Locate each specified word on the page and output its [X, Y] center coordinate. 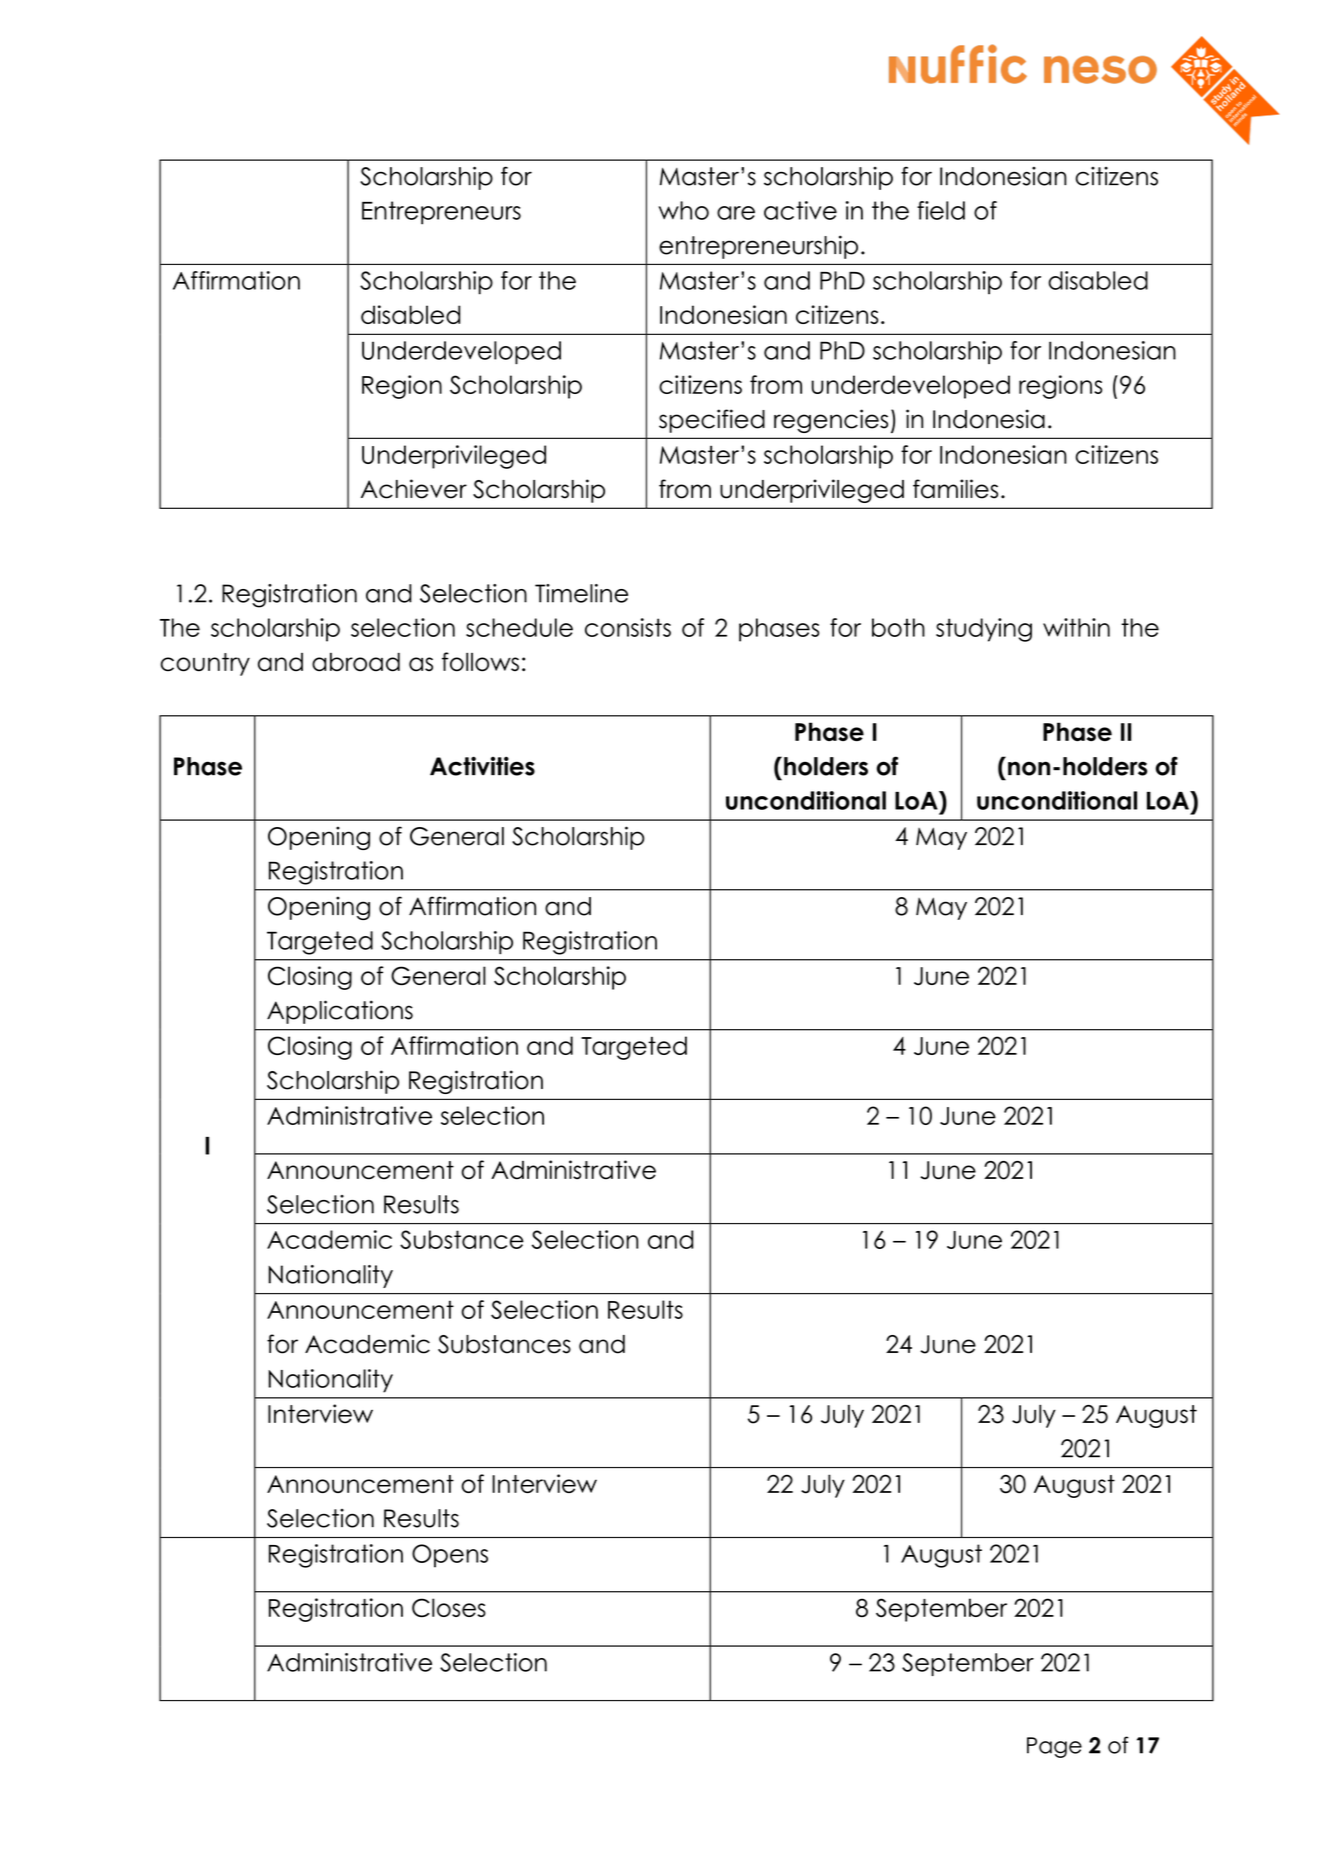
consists [628, 627]
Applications [340, 1012]
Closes [449, 1607]
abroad [356, 662]
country [205, 664]
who [684, 210]
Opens [450, 1556]
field [941, 210]
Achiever [414, 489]
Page [1054, 1747]
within [1076, 627]
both [898, 627]
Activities [482, 766]
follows [480, 662]
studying [984, 630]
